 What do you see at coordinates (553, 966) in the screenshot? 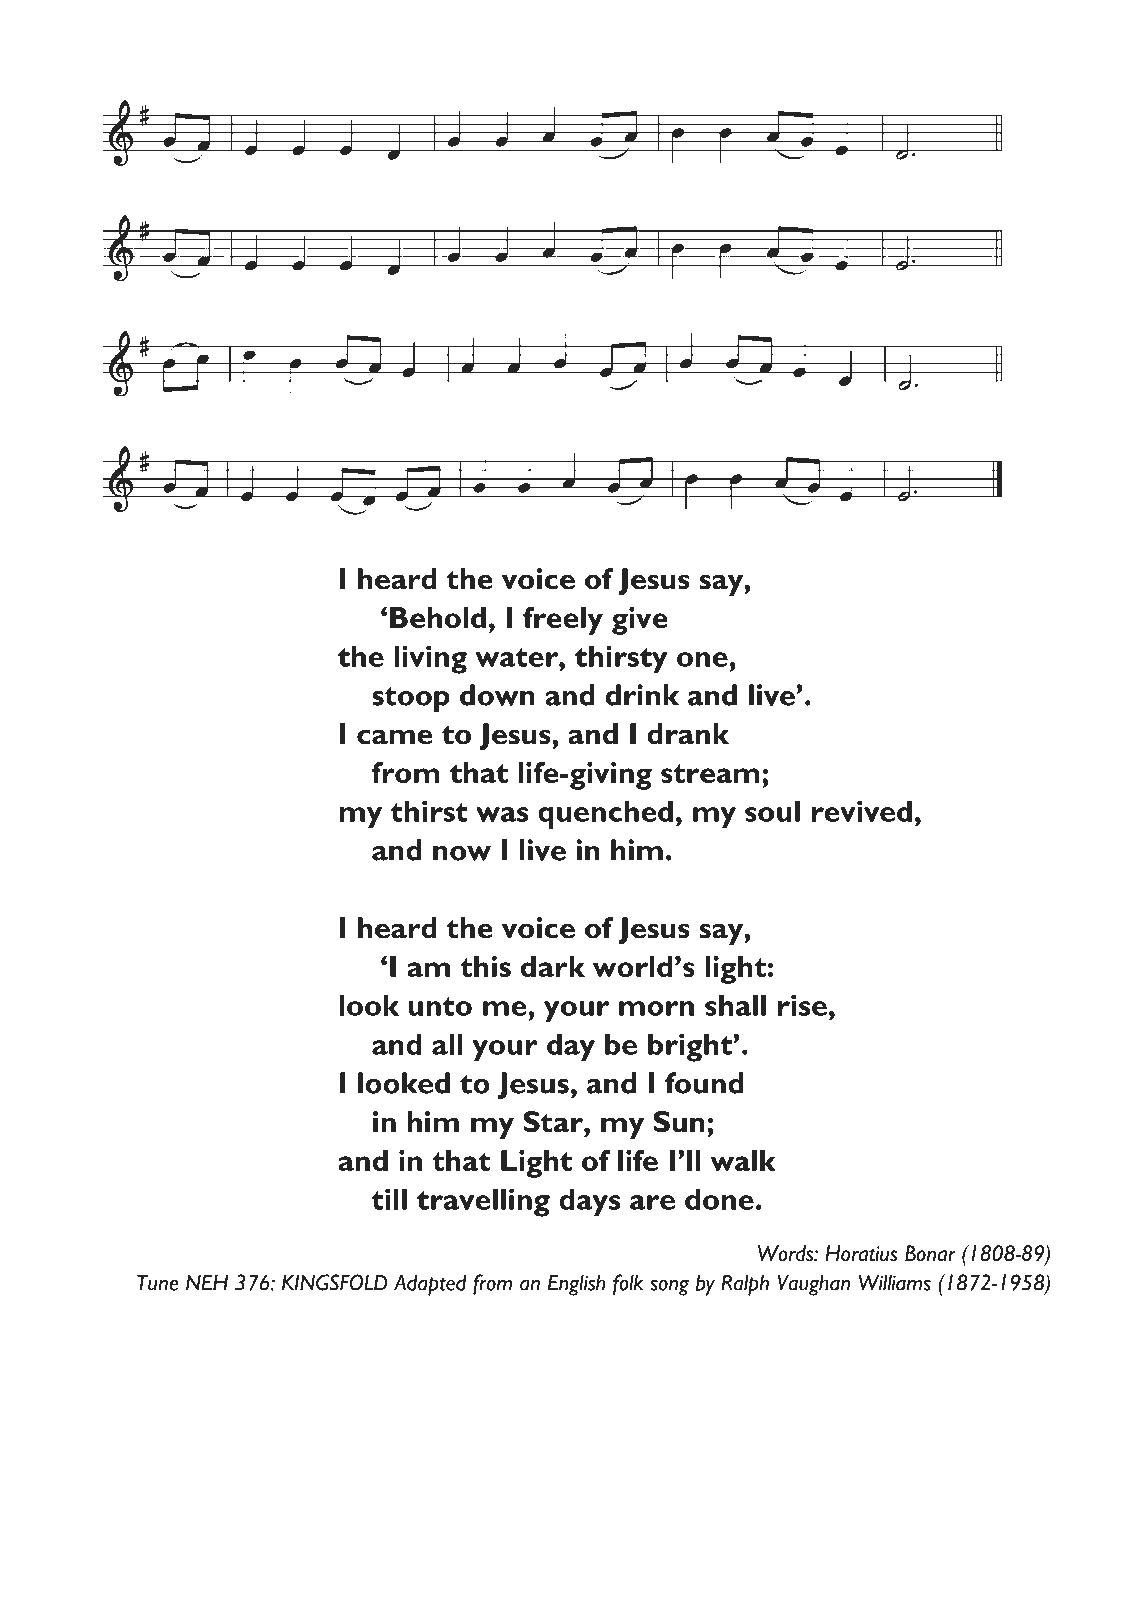
I see `dark` at bounding box center [553, 966].
